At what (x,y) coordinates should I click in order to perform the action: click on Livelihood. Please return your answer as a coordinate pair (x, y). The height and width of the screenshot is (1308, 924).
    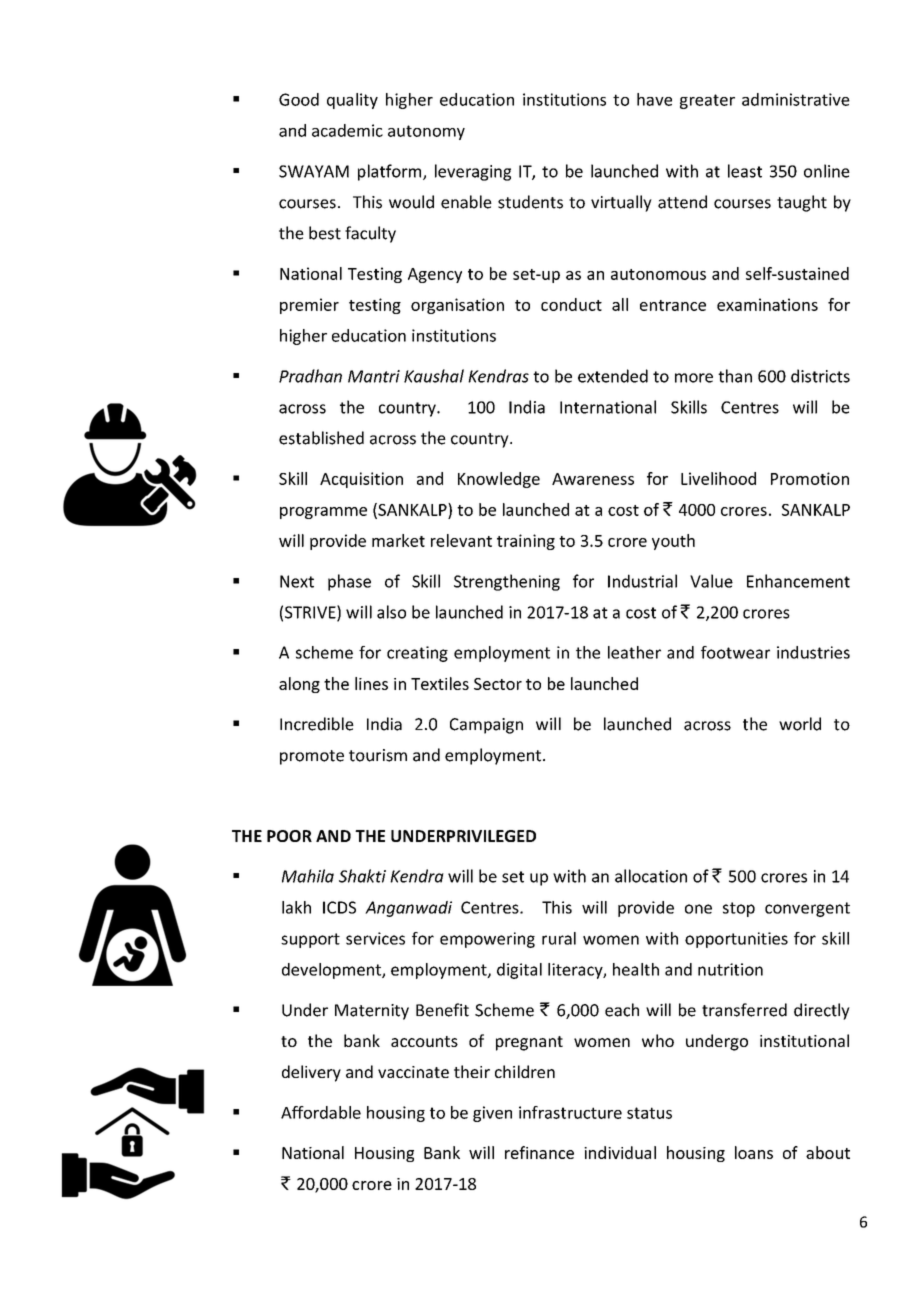
    Looking at the image, I should click on (718, 478).
